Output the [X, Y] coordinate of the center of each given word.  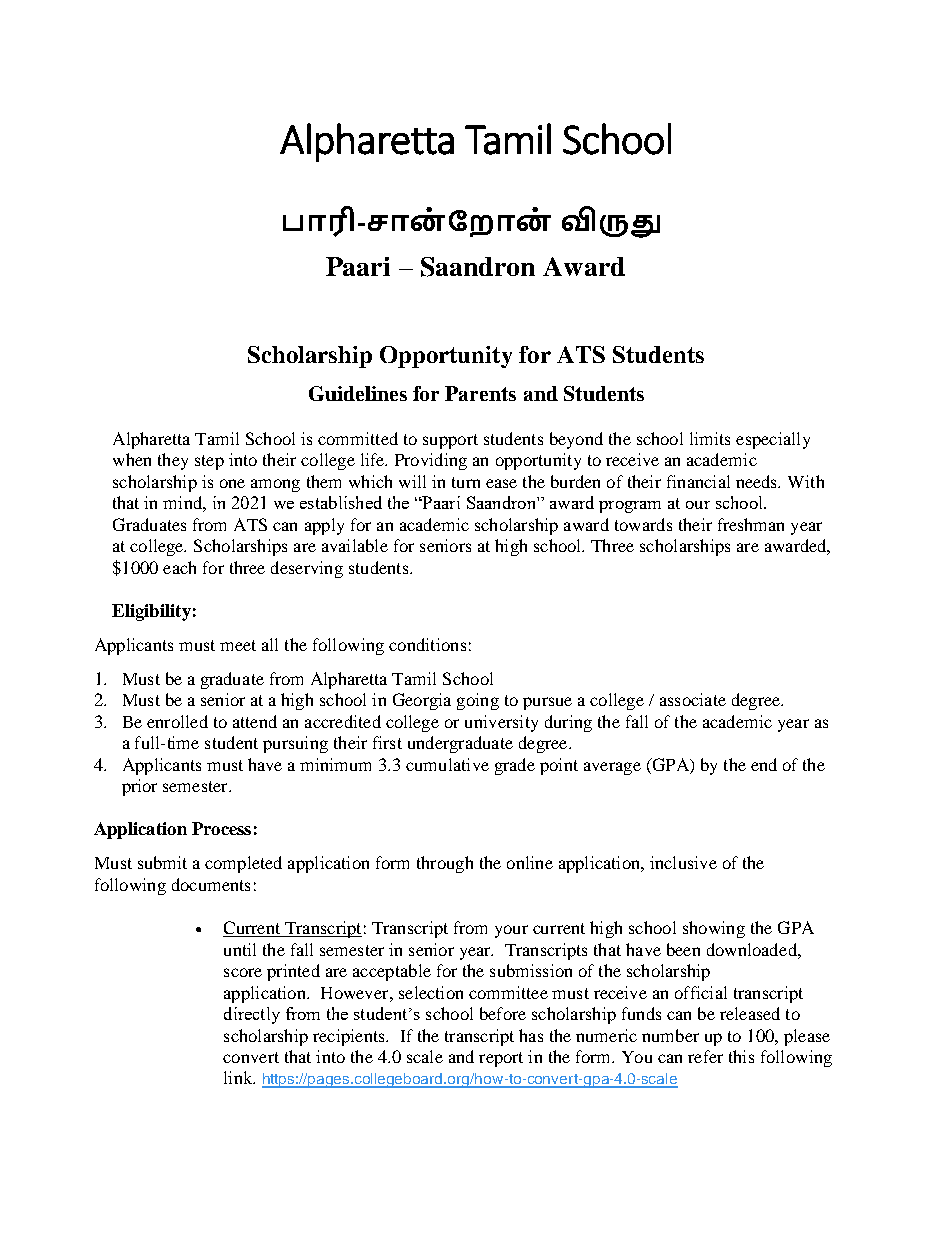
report [501, 1059]
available [355, 545]
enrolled [177, 721]
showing [714, 929]
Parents [480, 393]
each [179, 567]
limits [710, 438]
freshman [751, 524]
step [209, 462]
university [501, 723]
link [239, 1077]
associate [693, 699]
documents [211, 884]
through [445, 864]
